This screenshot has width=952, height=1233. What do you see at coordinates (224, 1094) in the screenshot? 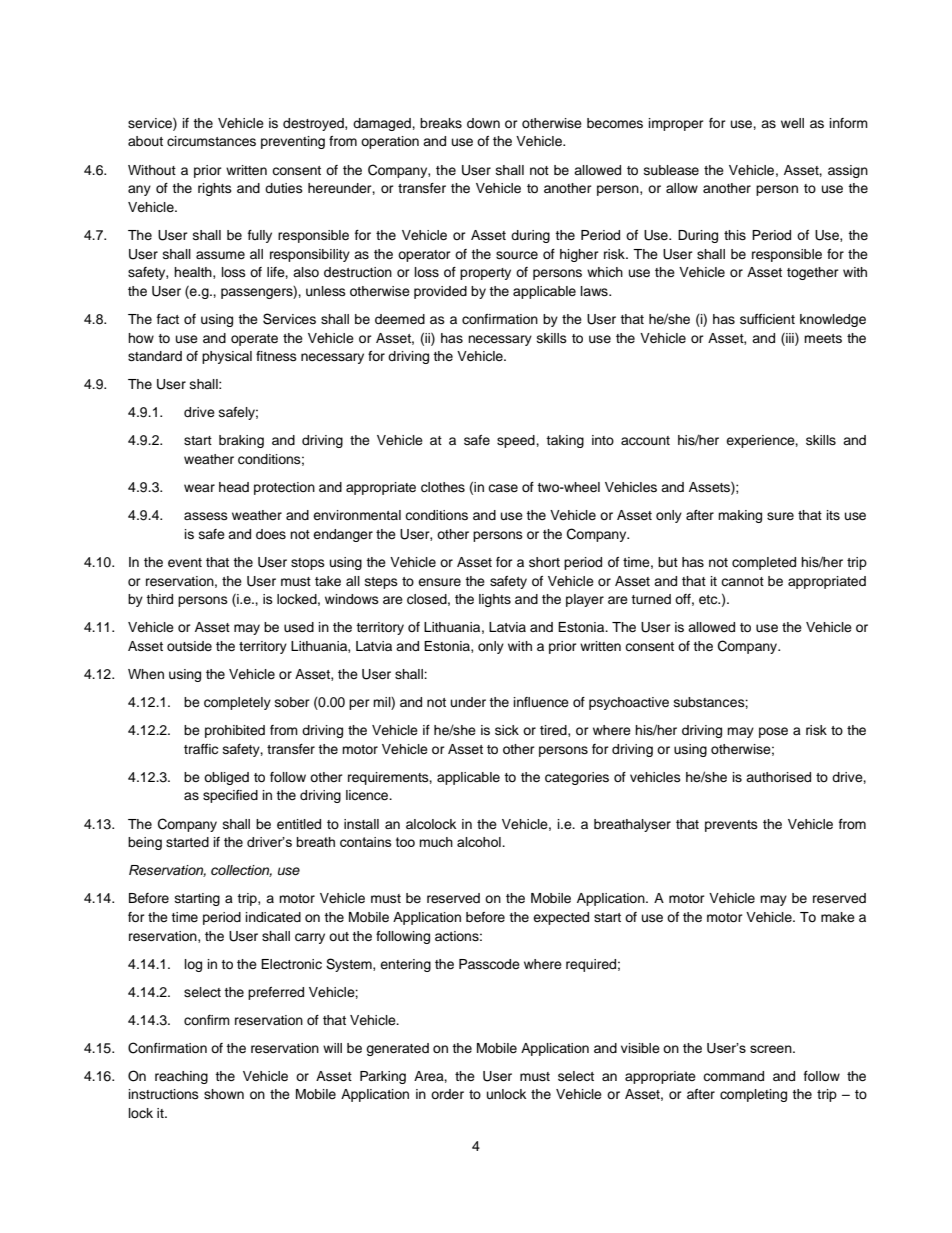
I see `shown` at bounding box center [224, 1094].
